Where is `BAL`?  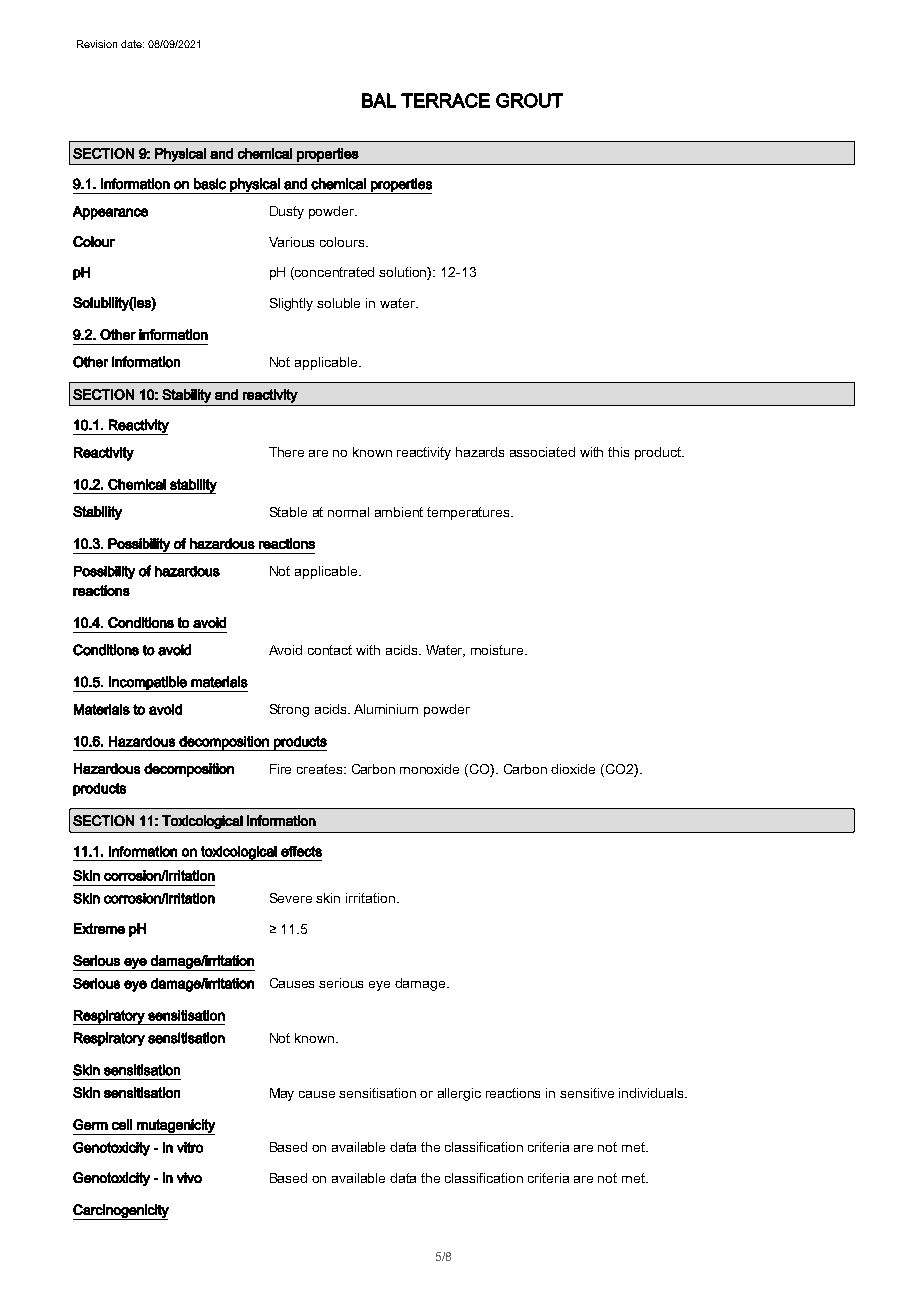
BAL is located at coordinates (379, 100).
